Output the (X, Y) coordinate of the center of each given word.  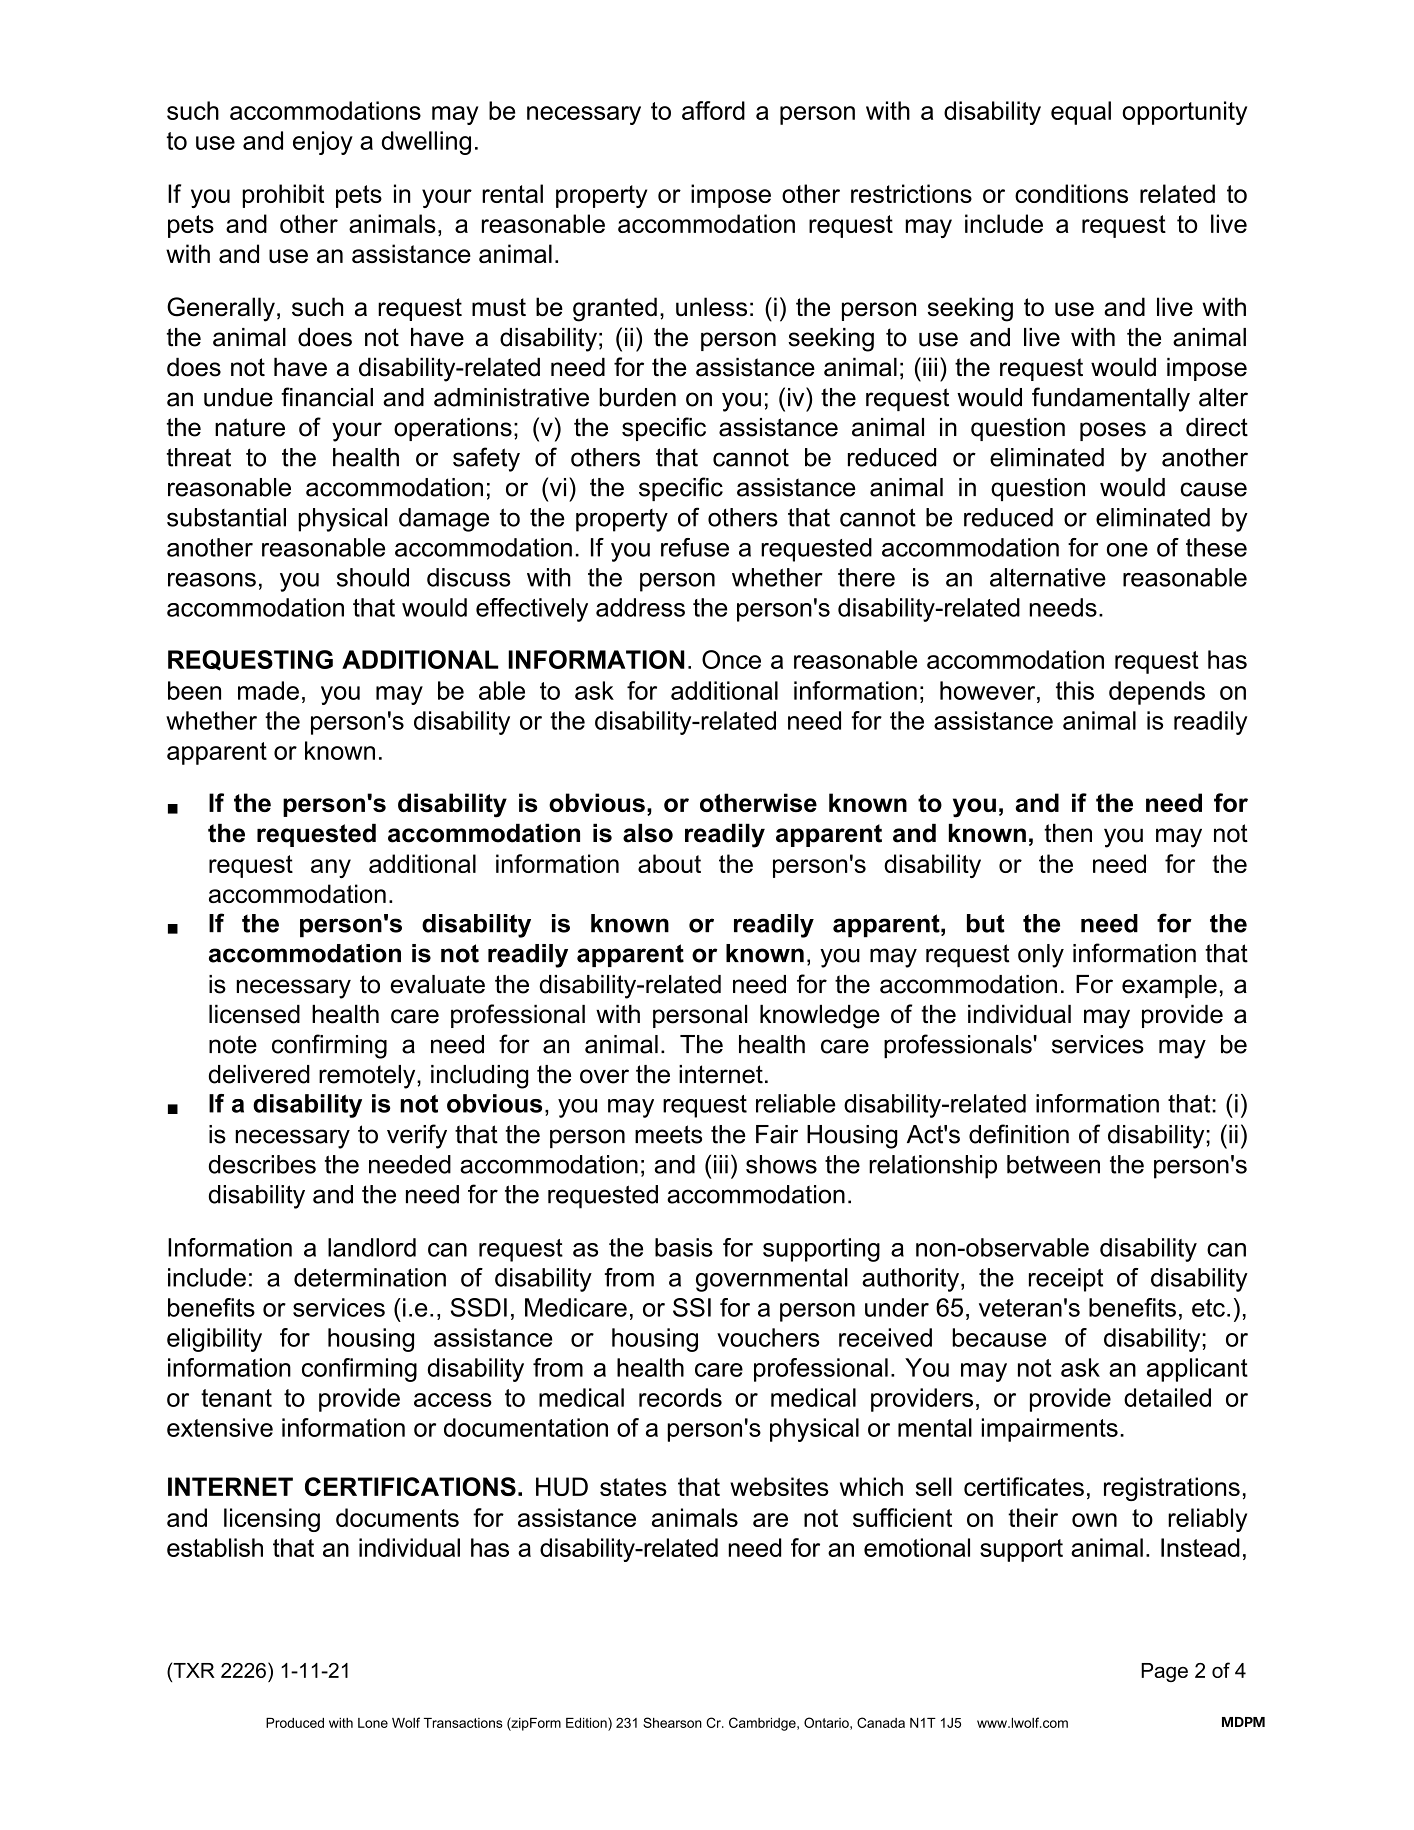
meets (668, 1134)
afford (713, 110)
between (1053, 1164)
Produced (295, 1723)
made (268, 690)
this (1075, 690)
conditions (1071, 193)
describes (262, 1164)
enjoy (323, 143)
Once (731, 659)
